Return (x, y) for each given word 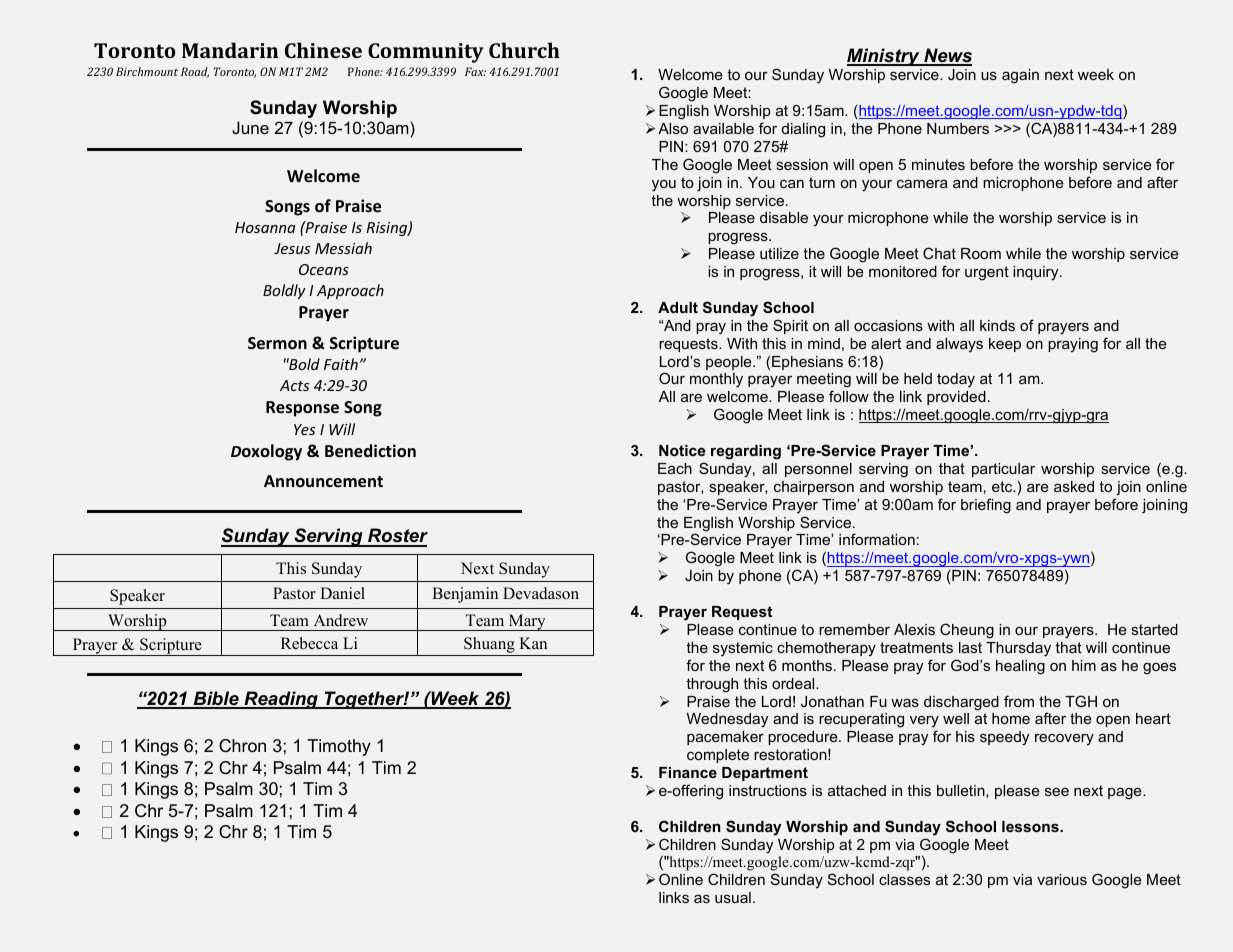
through (712, 685)
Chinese (323, 50)
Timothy (339, 747)
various (1062, 879)
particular (1003, 470)
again (1020, 76)
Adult (678, 307)
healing (1020, 667)
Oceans (324, 269)
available (723, 128)
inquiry (1037, 273)
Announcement (323, 481)
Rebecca (309, 643)
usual (733, 897)
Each (675, 468)
